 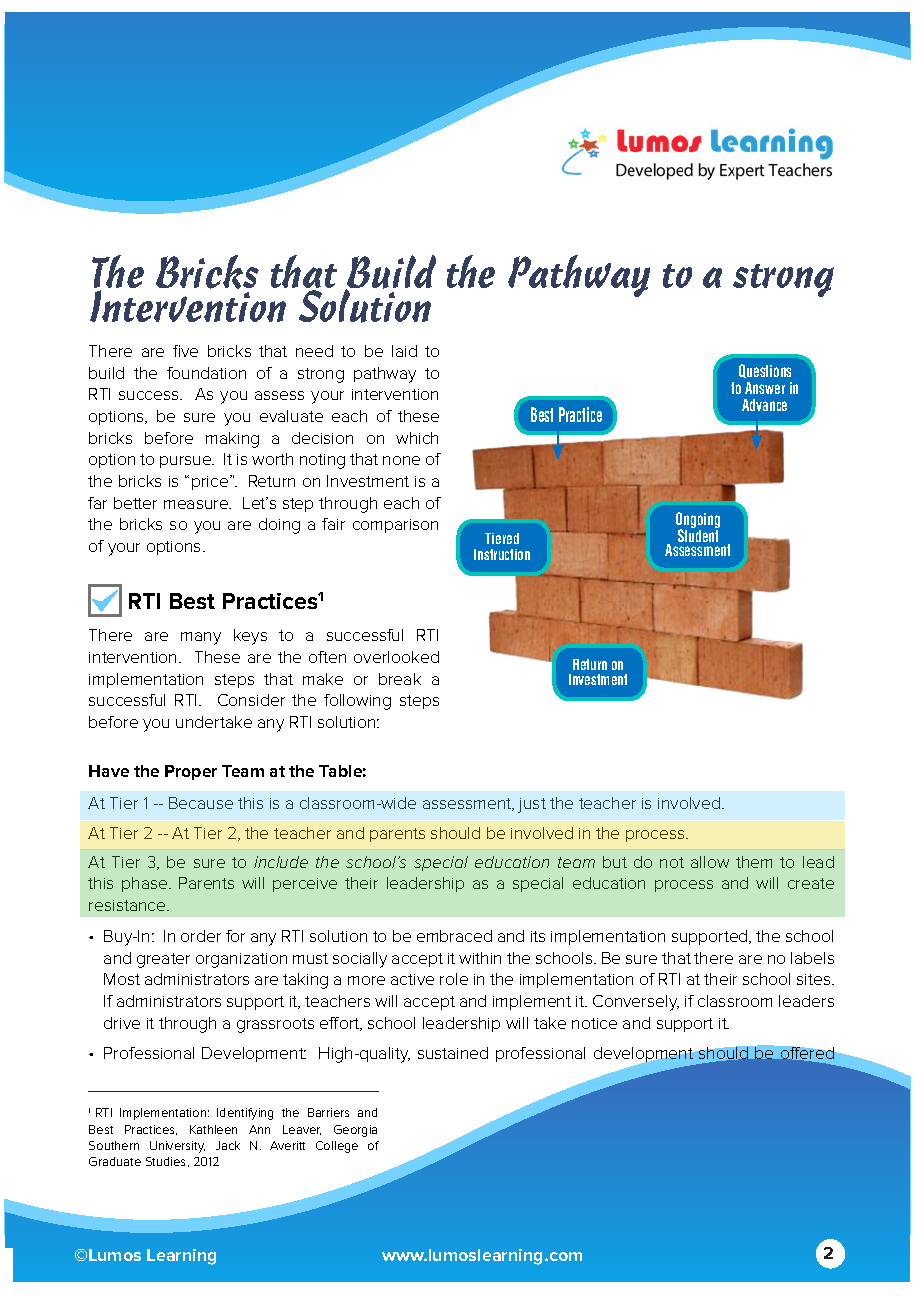 What do you see at coordinates (594, 1023) in the image?
I see `notice` at bounding box center [594, 1023].
